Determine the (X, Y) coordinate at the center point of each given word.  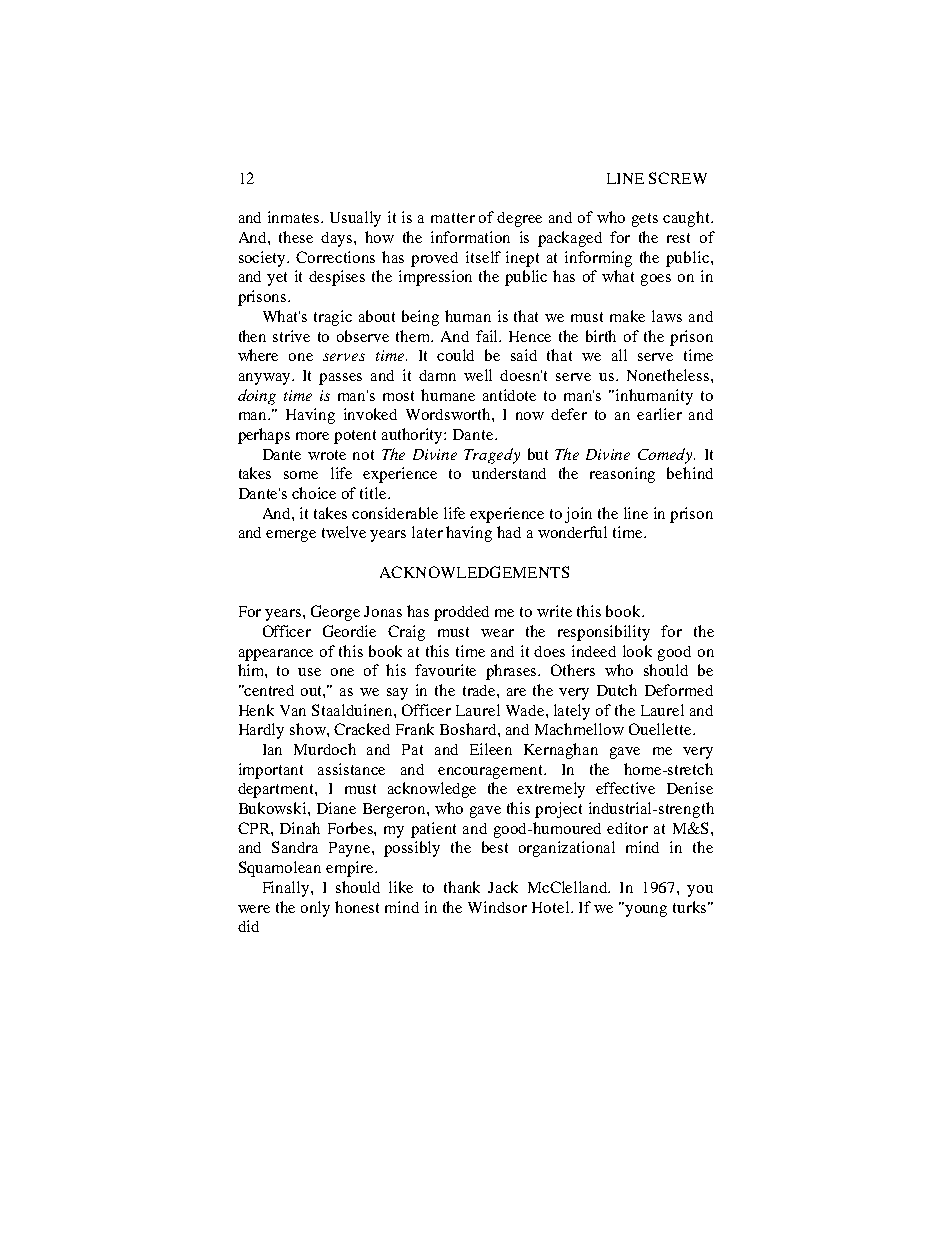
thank (462, 887)
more (312, 436)
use (309, 672)
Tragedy (492, 456)
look (637, 651)
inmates (295, 217)
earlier (659, 414)
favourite (445, 670)
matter (453, 218)
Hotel (552, 907)
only (315, 909)
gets (645, 220)
